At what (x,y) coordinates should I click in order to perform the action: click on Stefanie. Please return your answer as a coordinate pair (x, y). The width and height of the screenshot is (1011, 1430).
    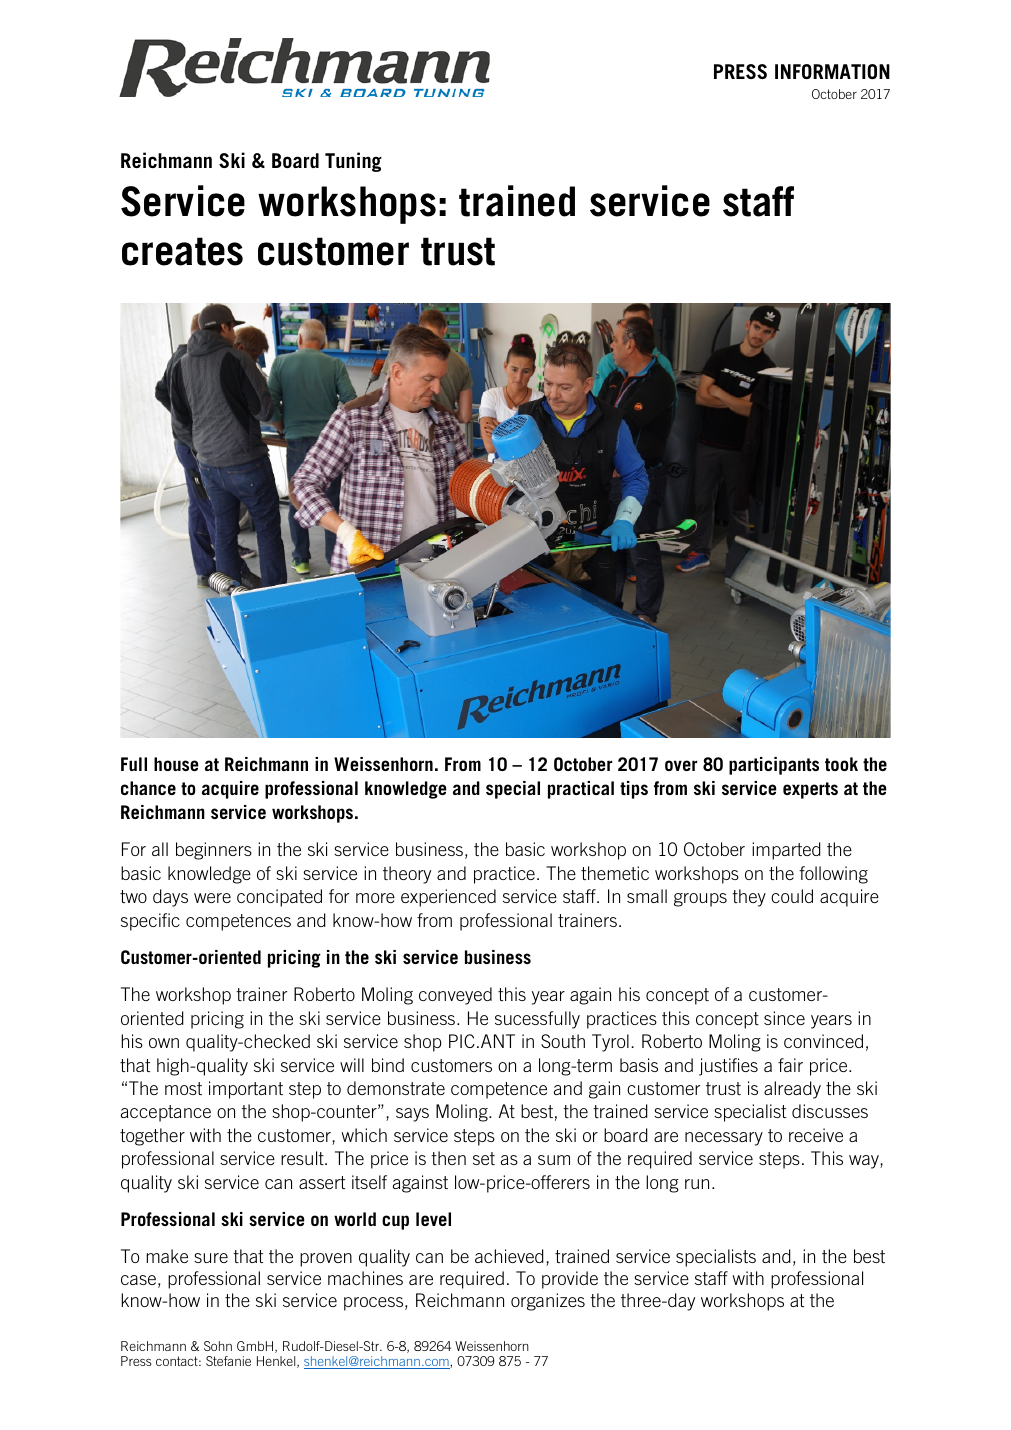
    Looking at the image, I should click on (228, 1361).
